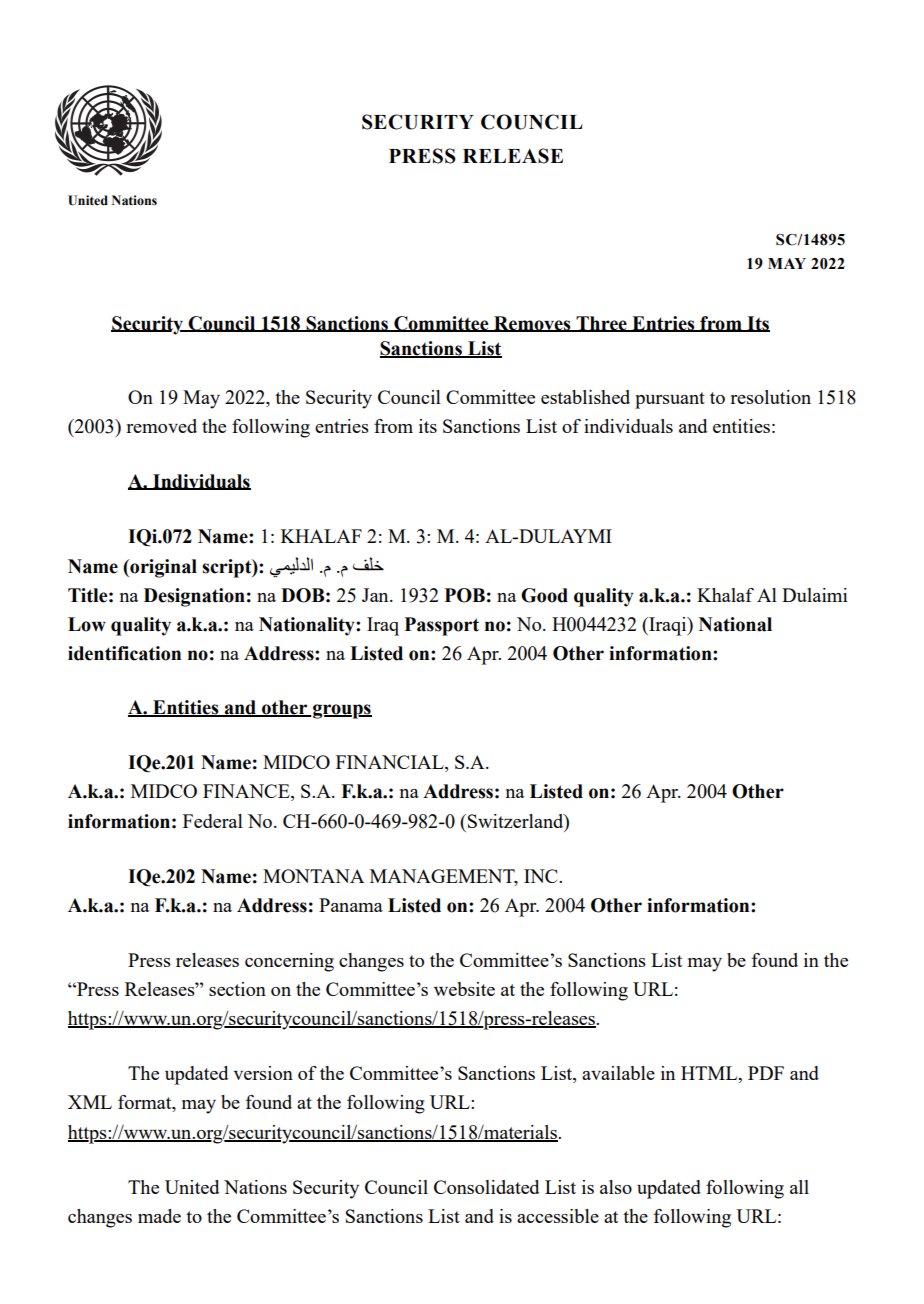 The width and height of the page is (924, 1304). What do you see at coordinates (194, 597) in the page?
I see `Designation` at bounding box center [194, 597].
